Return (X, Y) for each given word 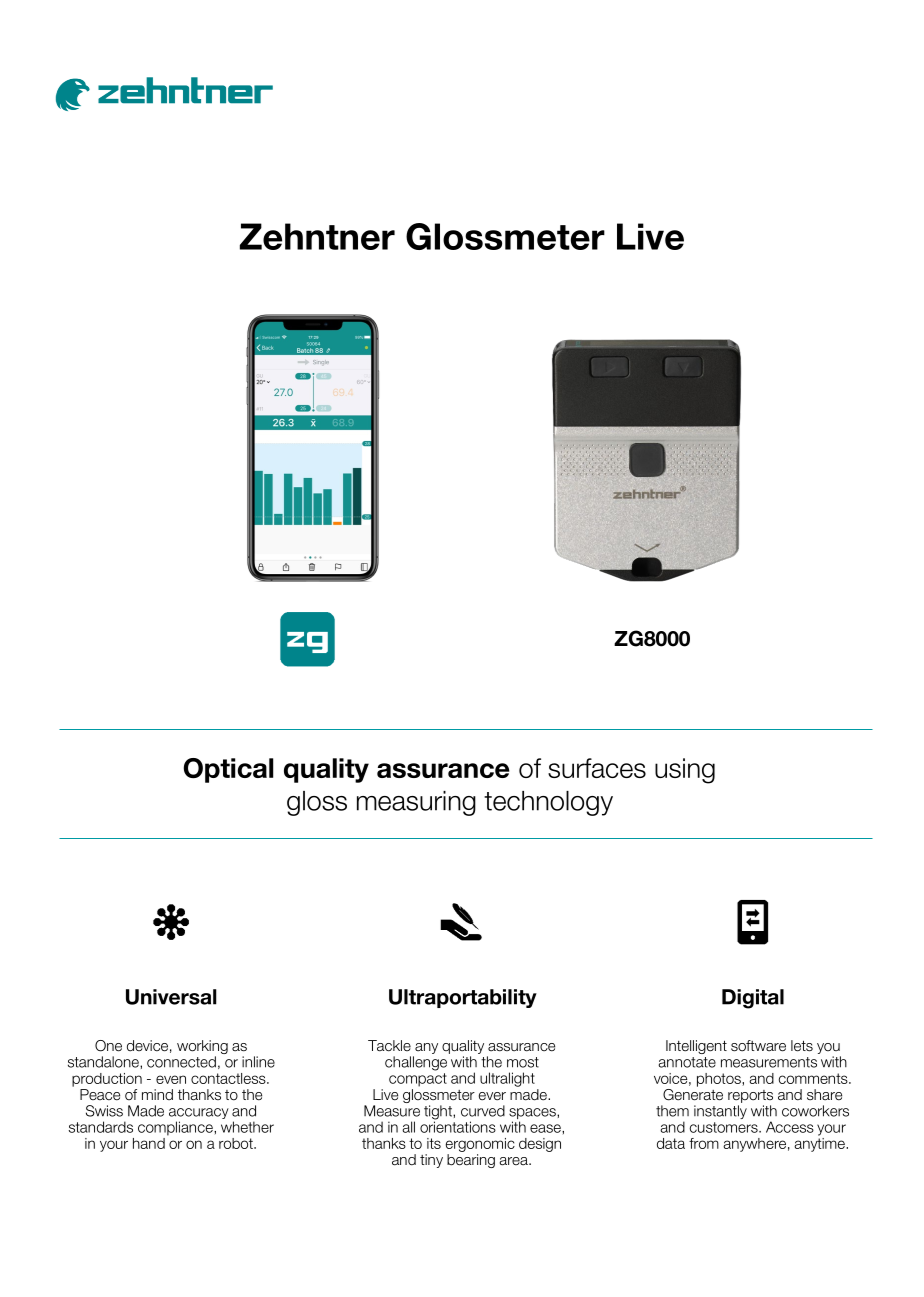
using (685, 771)
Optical (228, 770)
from (704, 1143)
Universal (171, 997)
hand (149, 1143)
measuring (416, 803)
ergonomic (480, 1145)
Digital (753, 999)
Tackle (389, 1046)
